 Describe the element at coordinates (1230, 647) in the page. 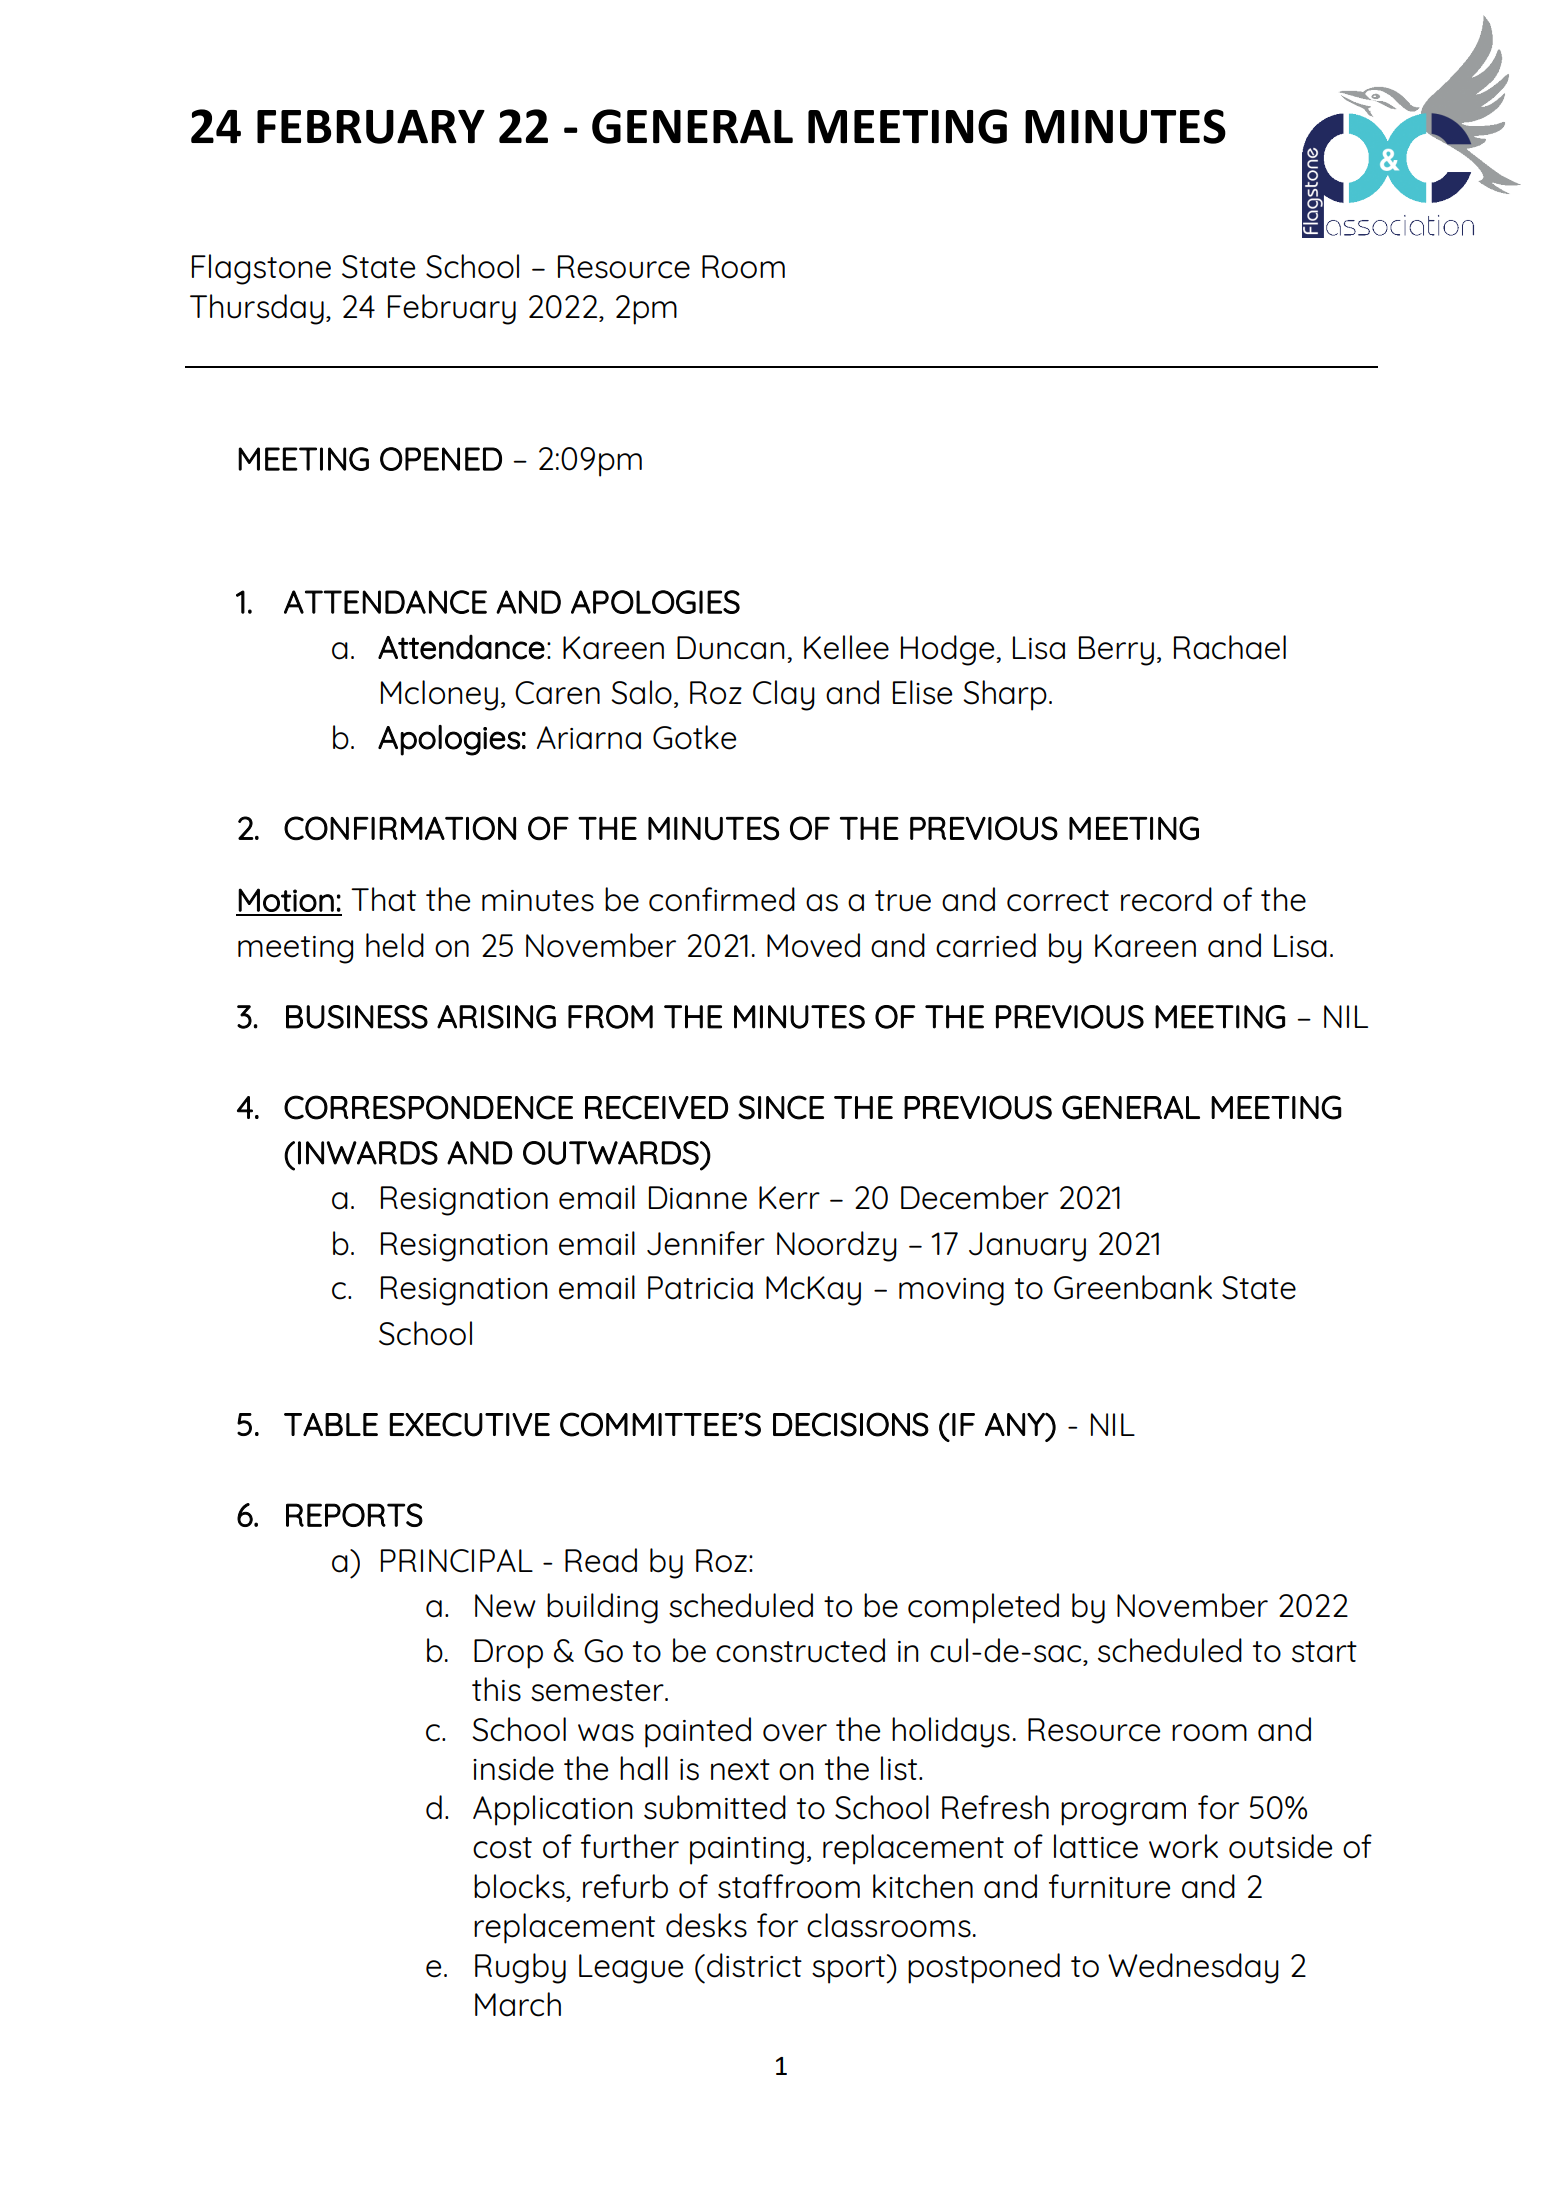

I see `Rachael` at that location.
